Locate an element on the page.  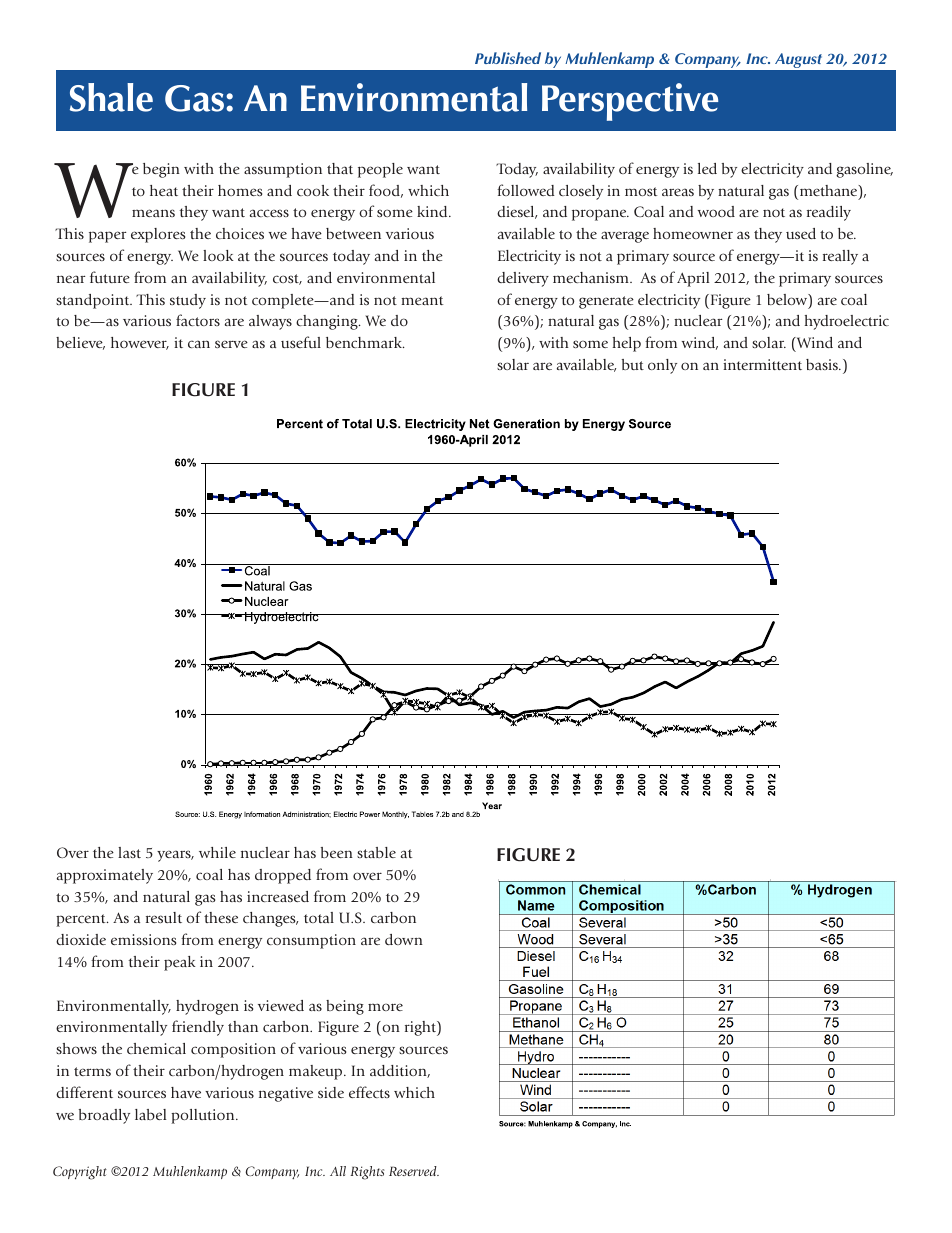
benchmark is located at coordinates (365, 342).
